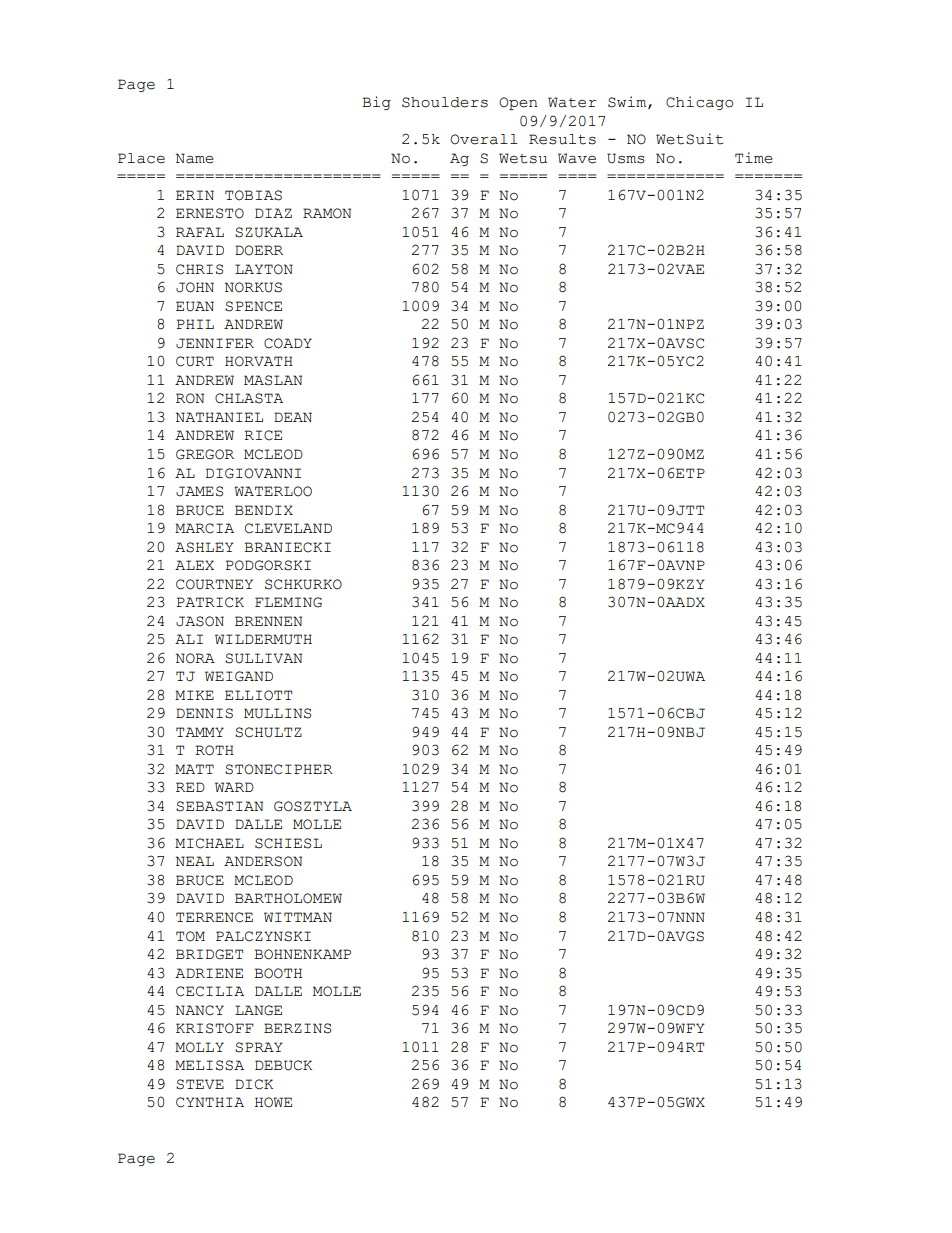 The width and height of the screenshot is (952, 1233). I want to click on PATRICK, so click(210, 602).
